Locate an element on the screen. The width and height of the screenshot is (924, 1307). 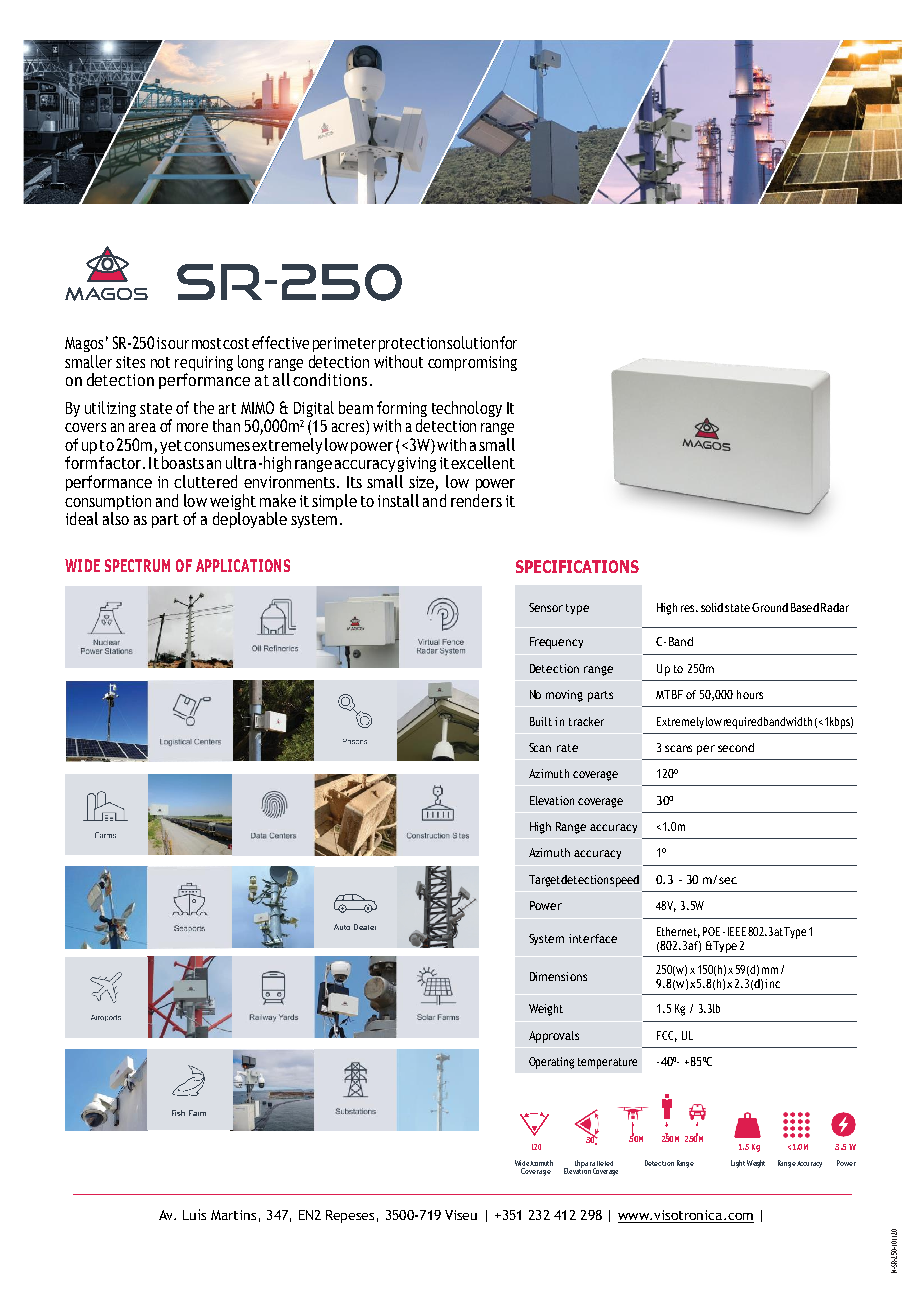
Viseu is located at coordinates (461, 1215).
